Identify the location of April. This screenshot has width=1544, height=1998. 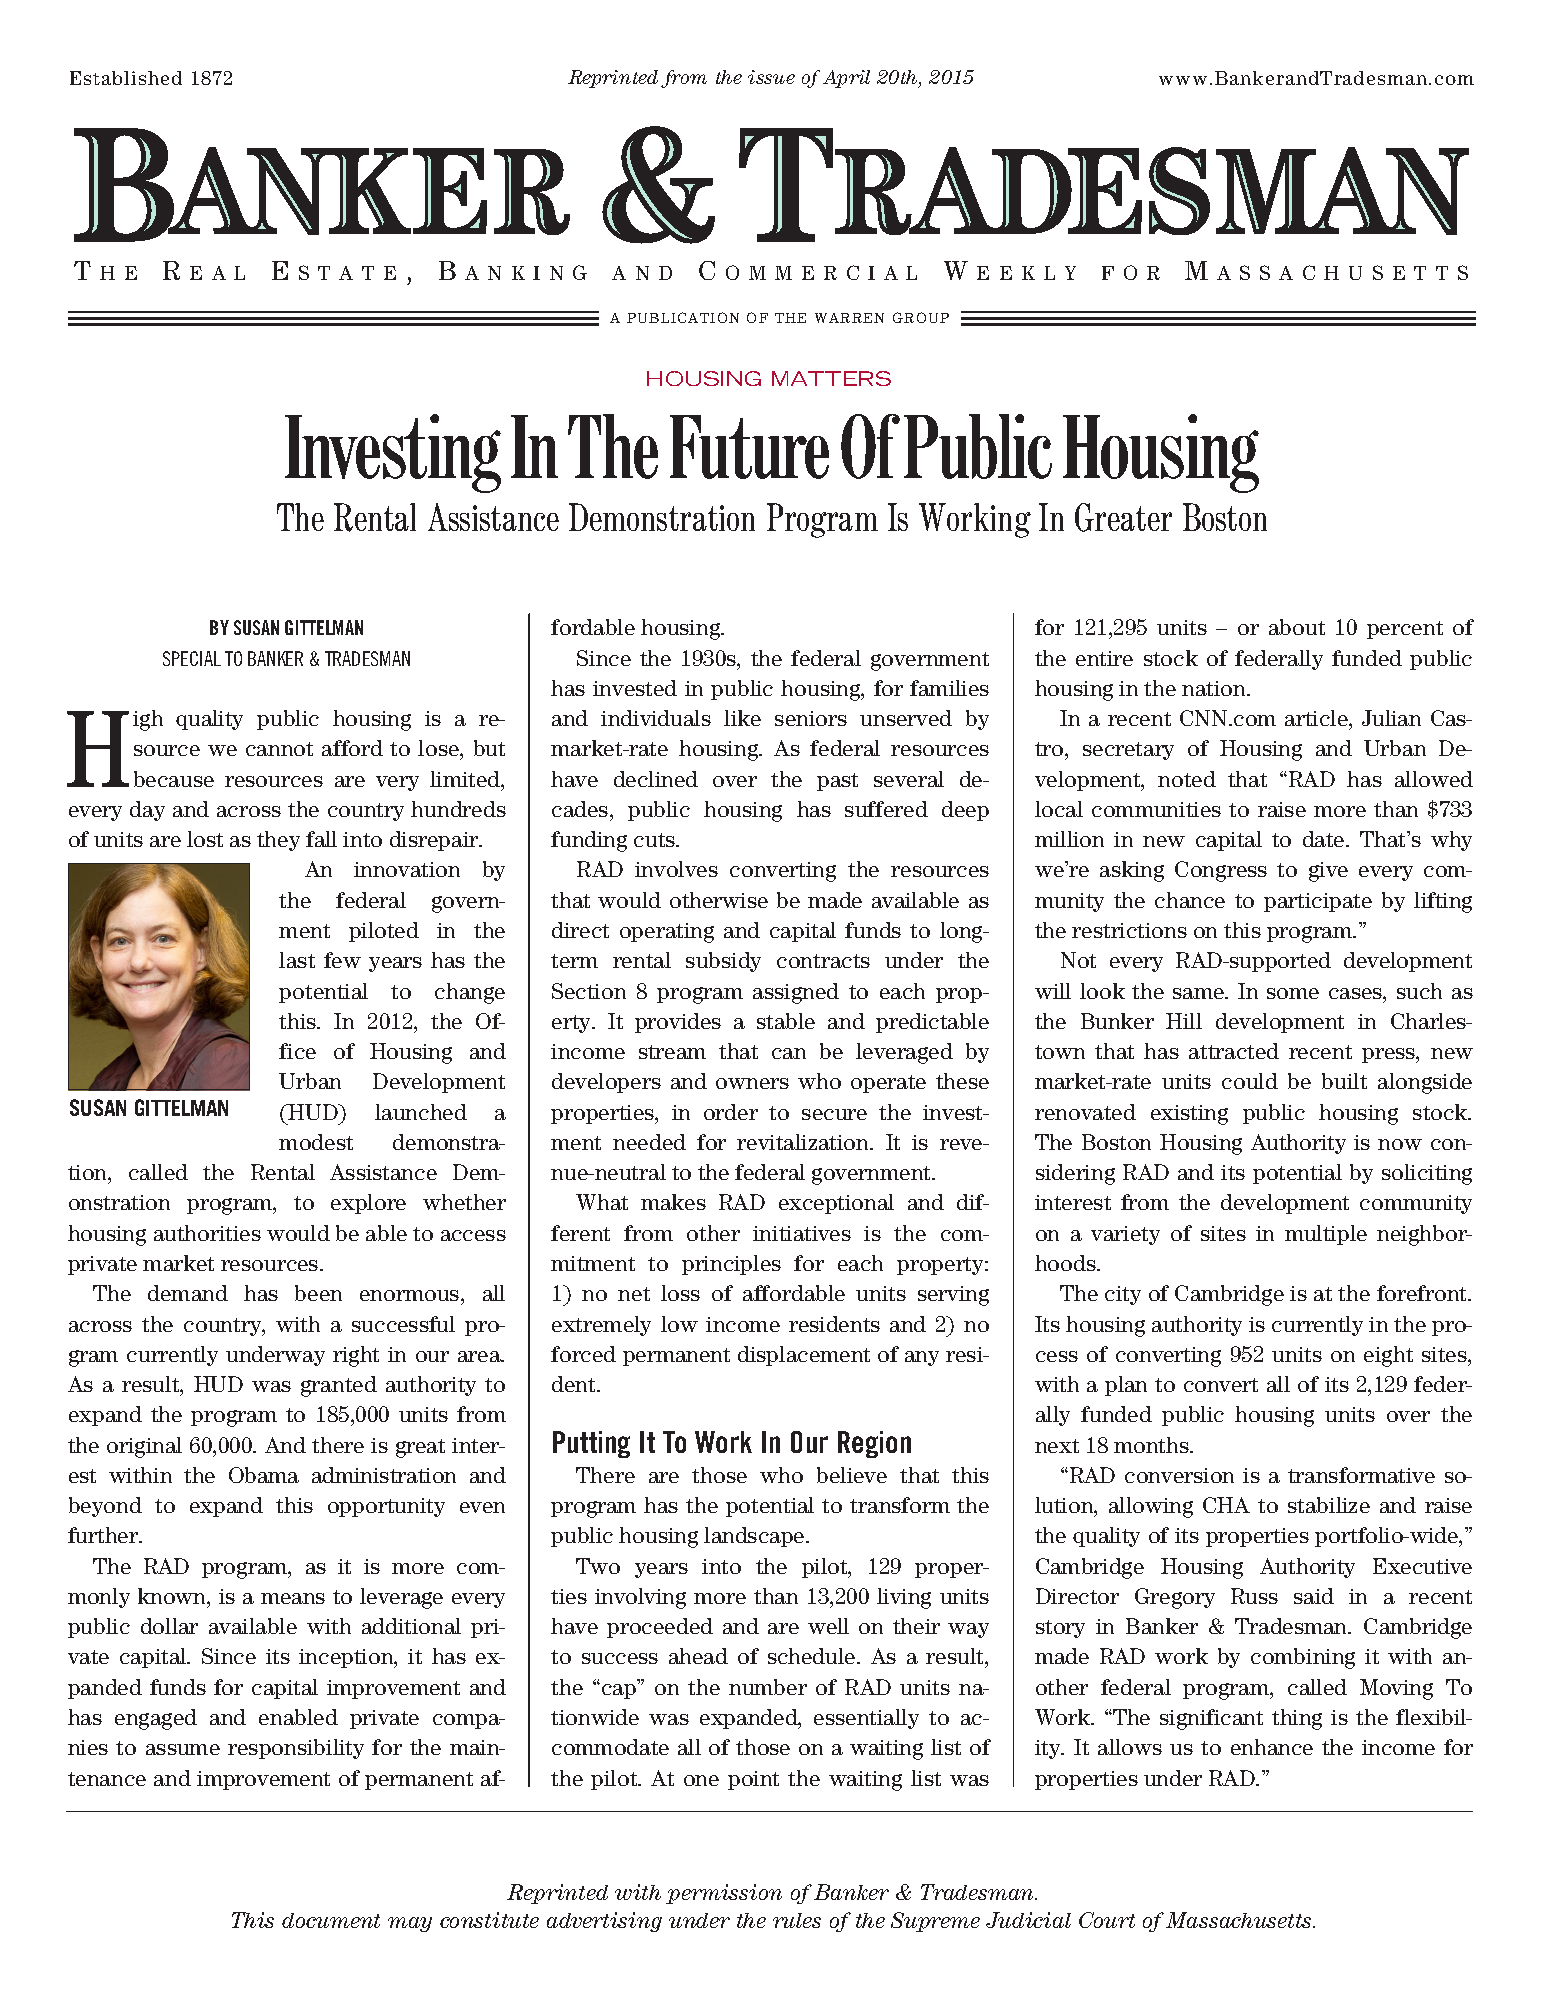
(846, 79).
